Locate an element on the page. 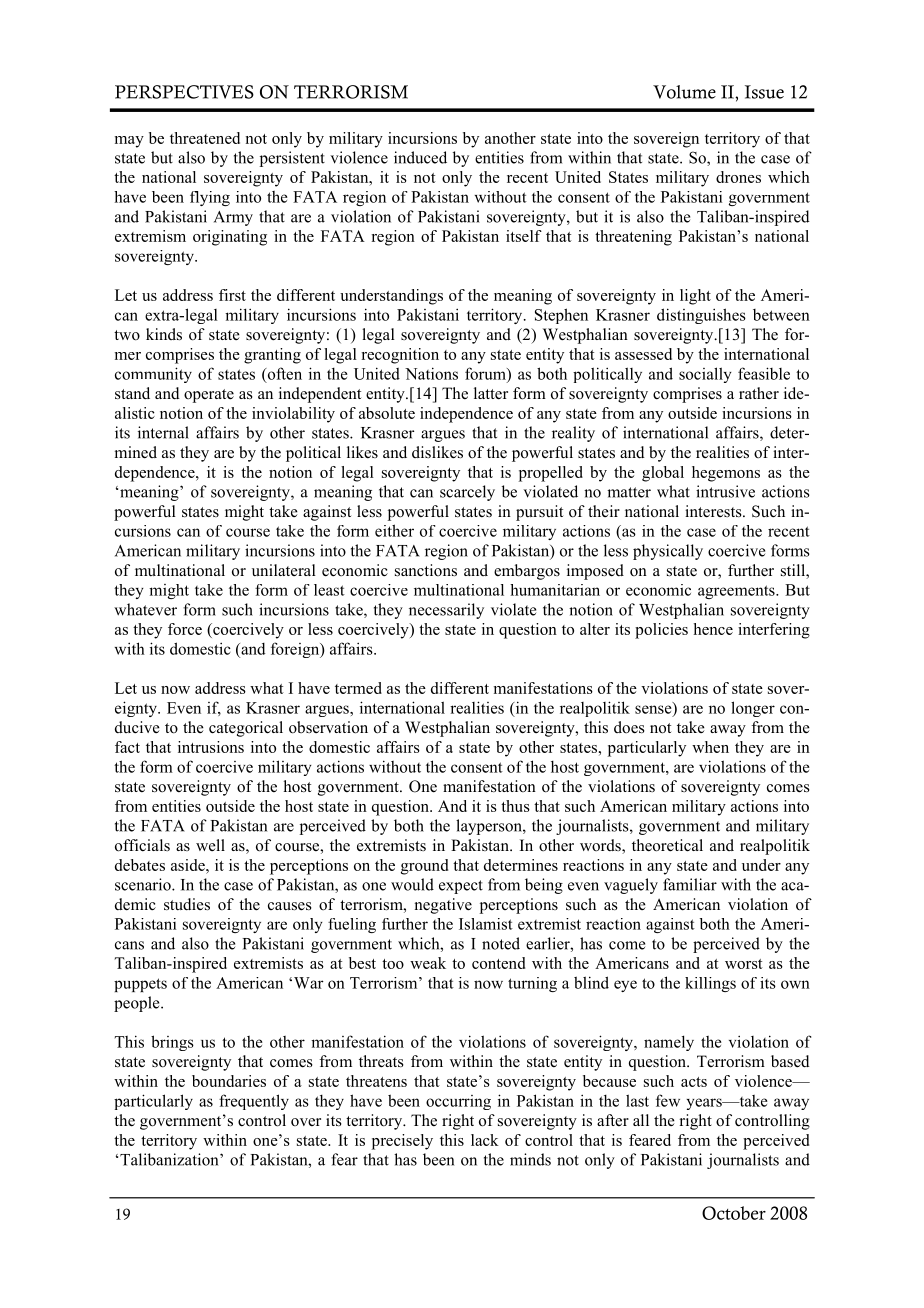 This image has width=924, height=1308. intrusive is located at coordinates (725, 491).
